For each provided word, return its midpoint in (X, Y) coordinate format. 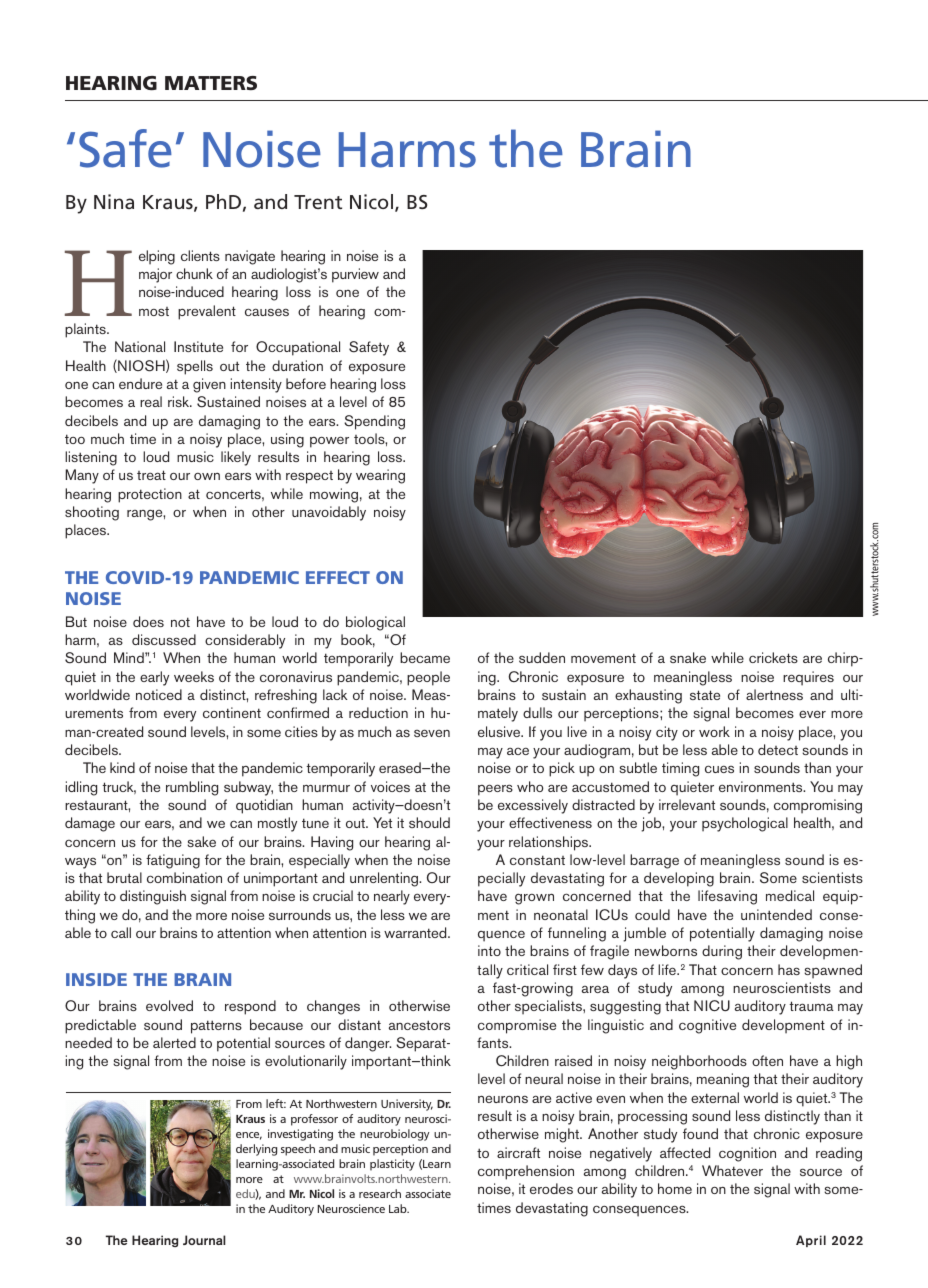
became (425, 657)
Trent (318, 202)
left (276, 1103)
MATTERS (211, 83)
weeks (194, 676)
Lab (399, 1208)
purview (355, 275)
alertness (774, 694)
